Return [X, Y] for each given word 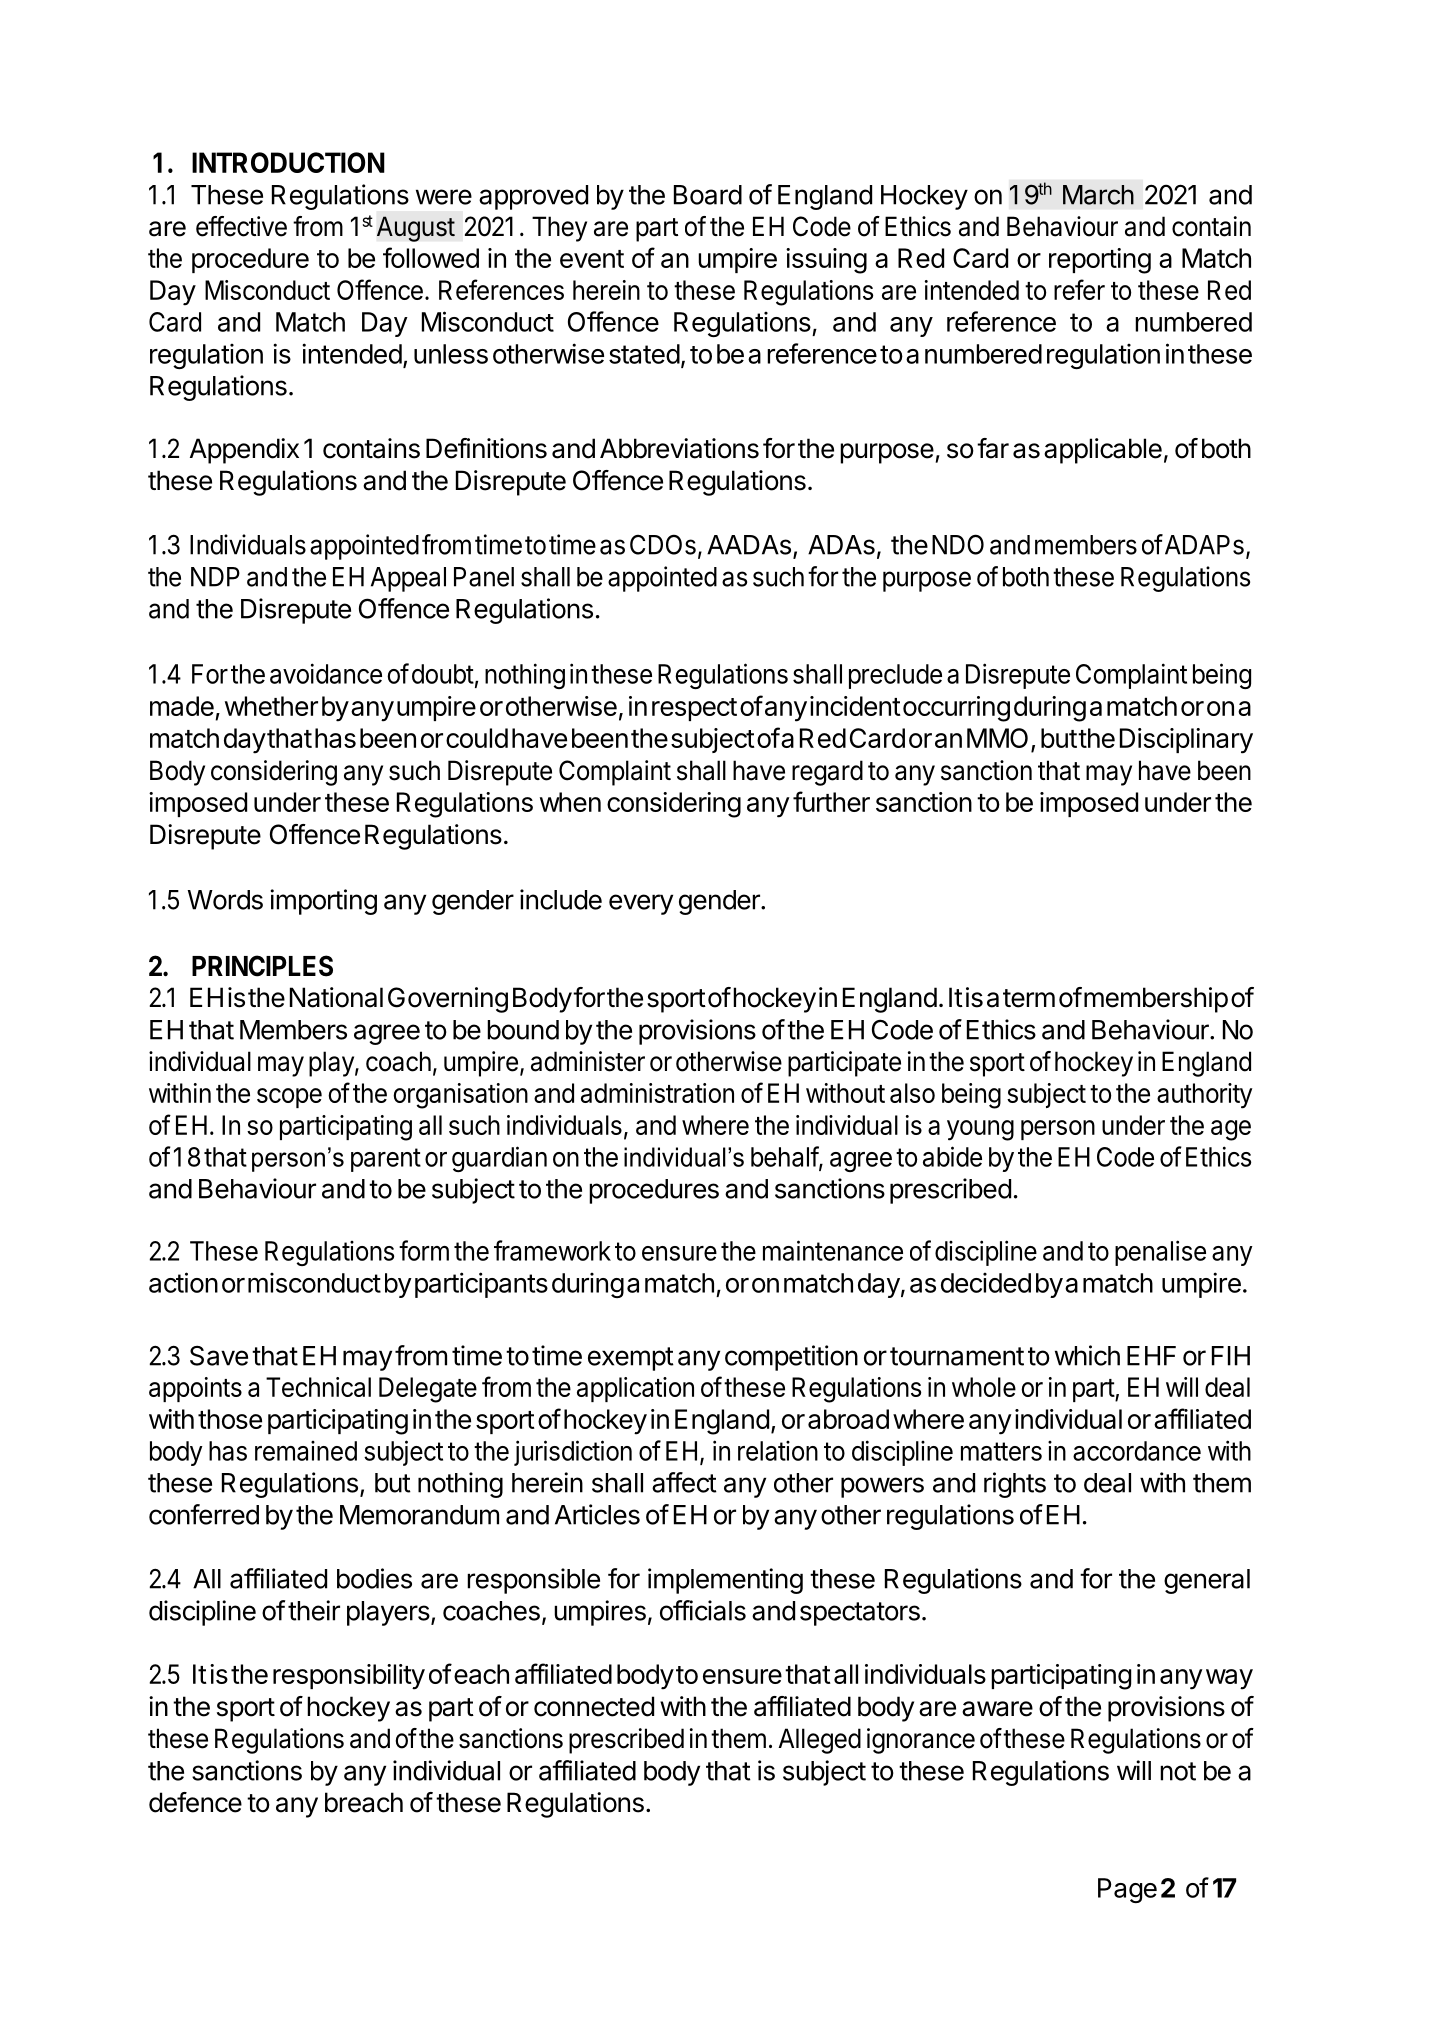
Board [708, 195]
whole [984, 1387]
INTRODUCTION [288, 162]
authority [1204, 1096]
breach [364, 1802]
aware [997, 1709]
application [635, 1389]
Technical [318, 1387]
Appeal [408, 579]
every [641, 904]
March [1098, 195]
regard [827, 773]
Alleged [819, 1741]
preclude [895, 676]
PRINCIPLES [262, 966]
